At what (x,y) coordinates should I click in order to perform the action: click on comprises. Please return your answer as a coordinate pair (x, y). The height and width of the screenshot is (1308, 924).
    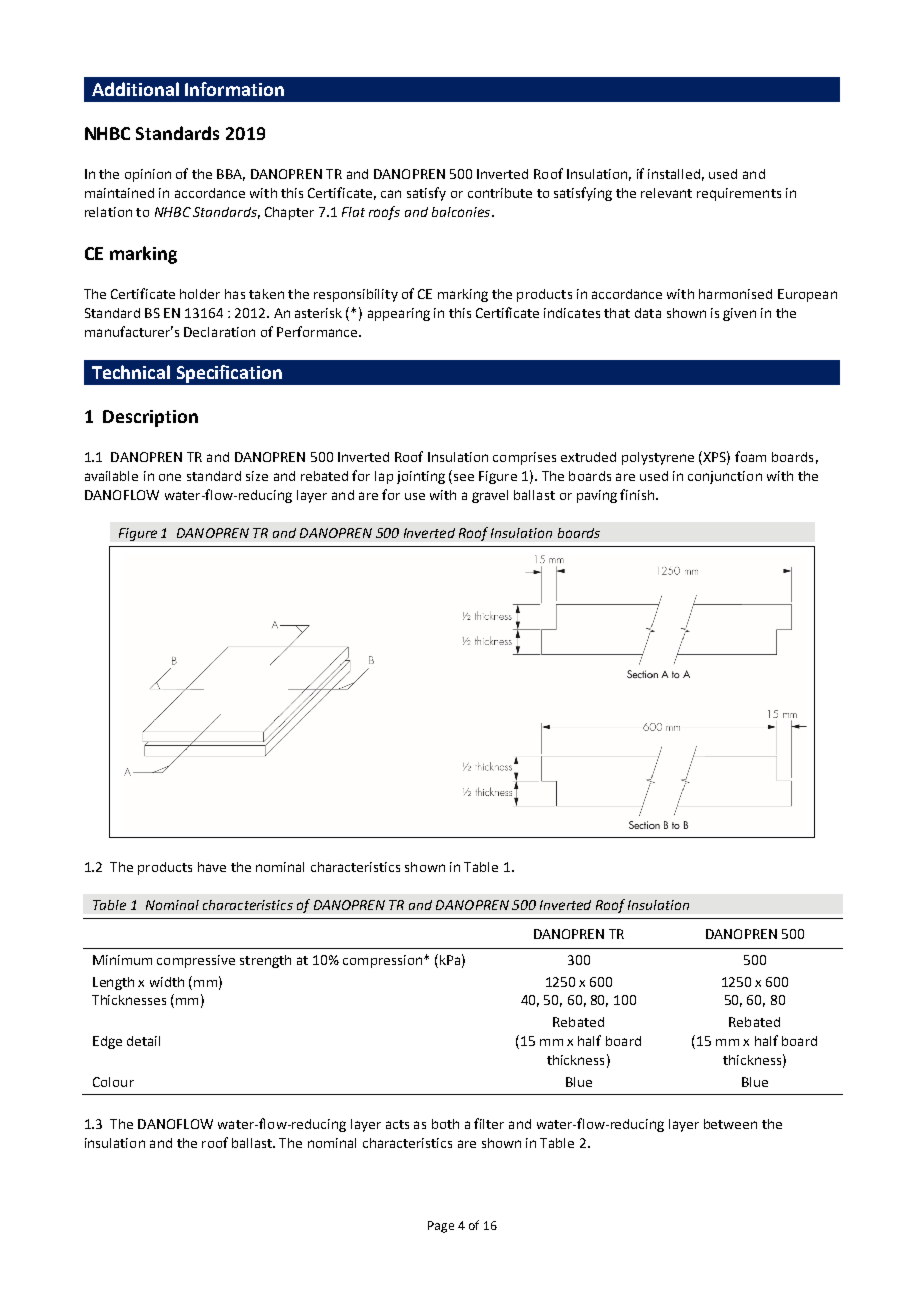
    Looking at the image, I should click on (524, 458).
